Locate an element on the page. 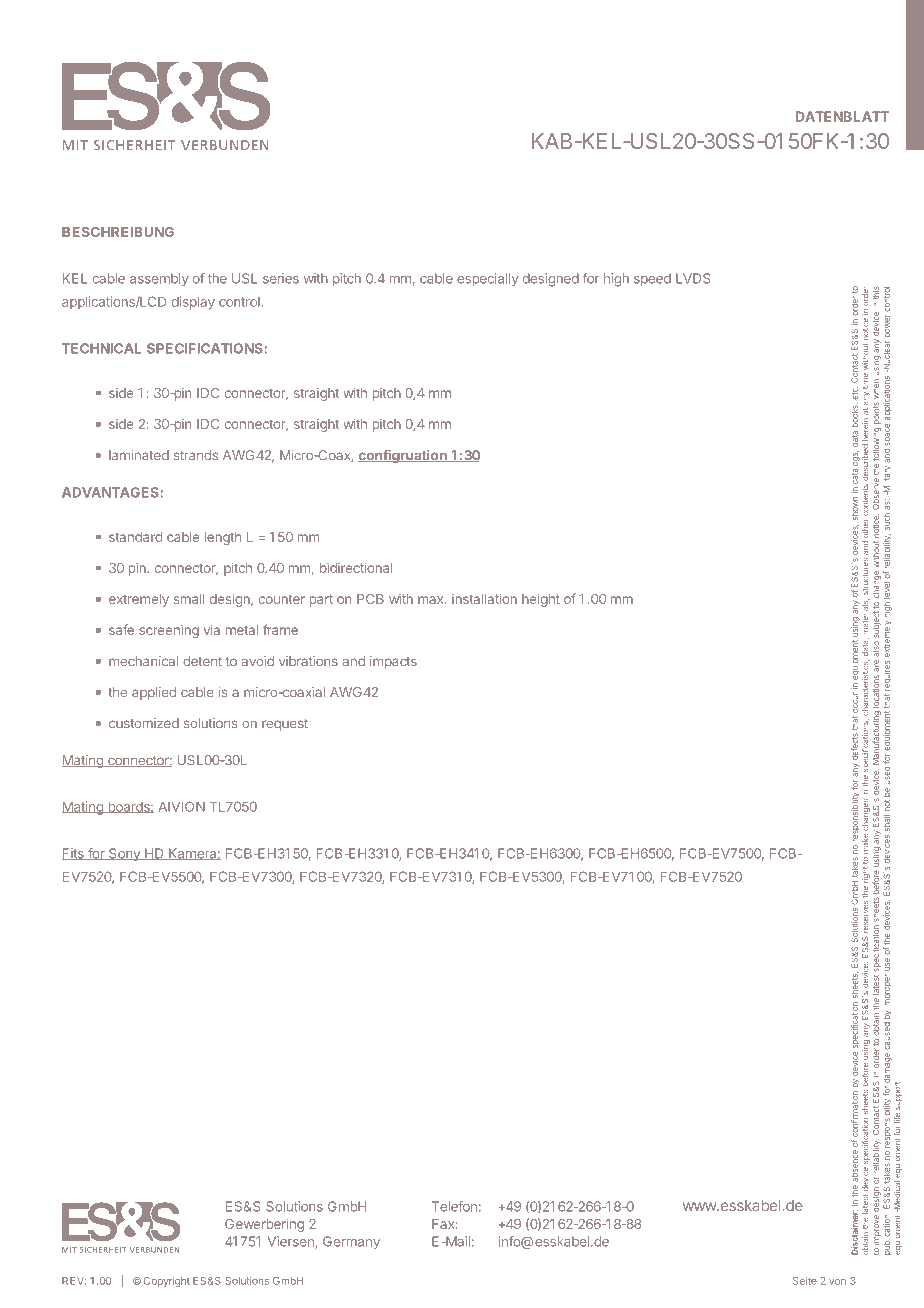 The height and width of the image is (1308, 924). request is located at coordinates (285, 725).
